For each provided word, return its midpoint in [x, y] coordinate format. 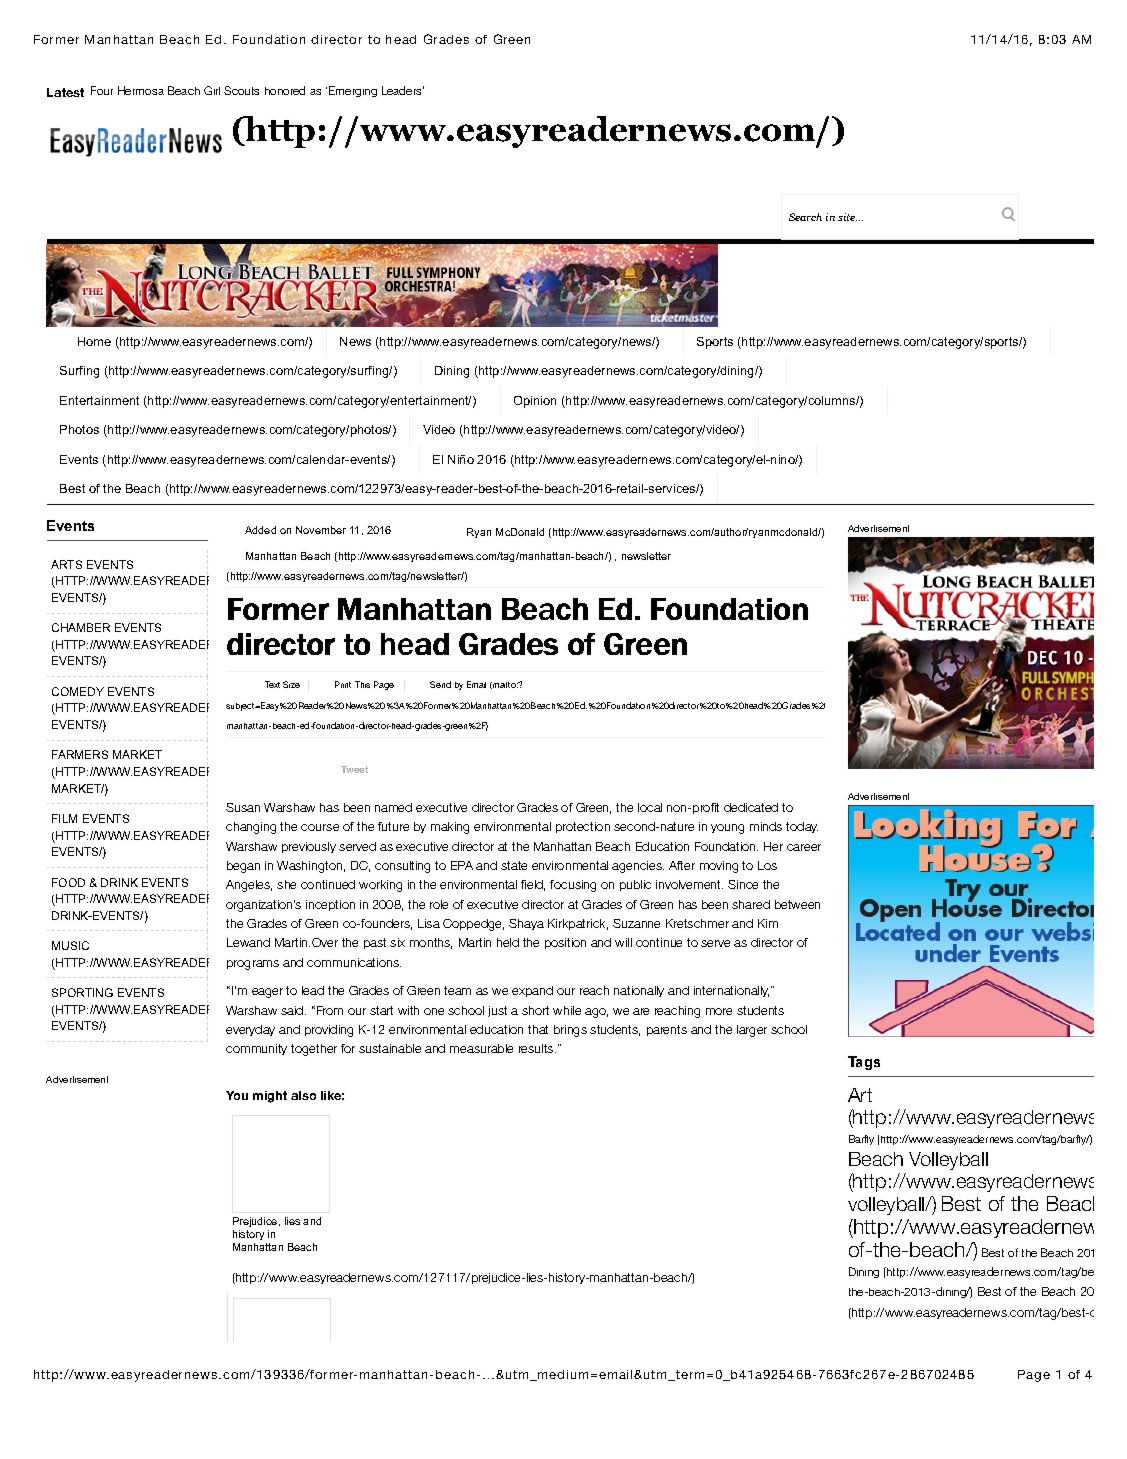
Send [440, 684]
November [321, 530]
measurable [481, 1048]
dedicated [751, 807]
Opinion [535, 402]
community [256, 1049]
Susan [243, 807]
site [847, 217]
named [393, 807]
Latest [65, 92]
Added [260, 530]
